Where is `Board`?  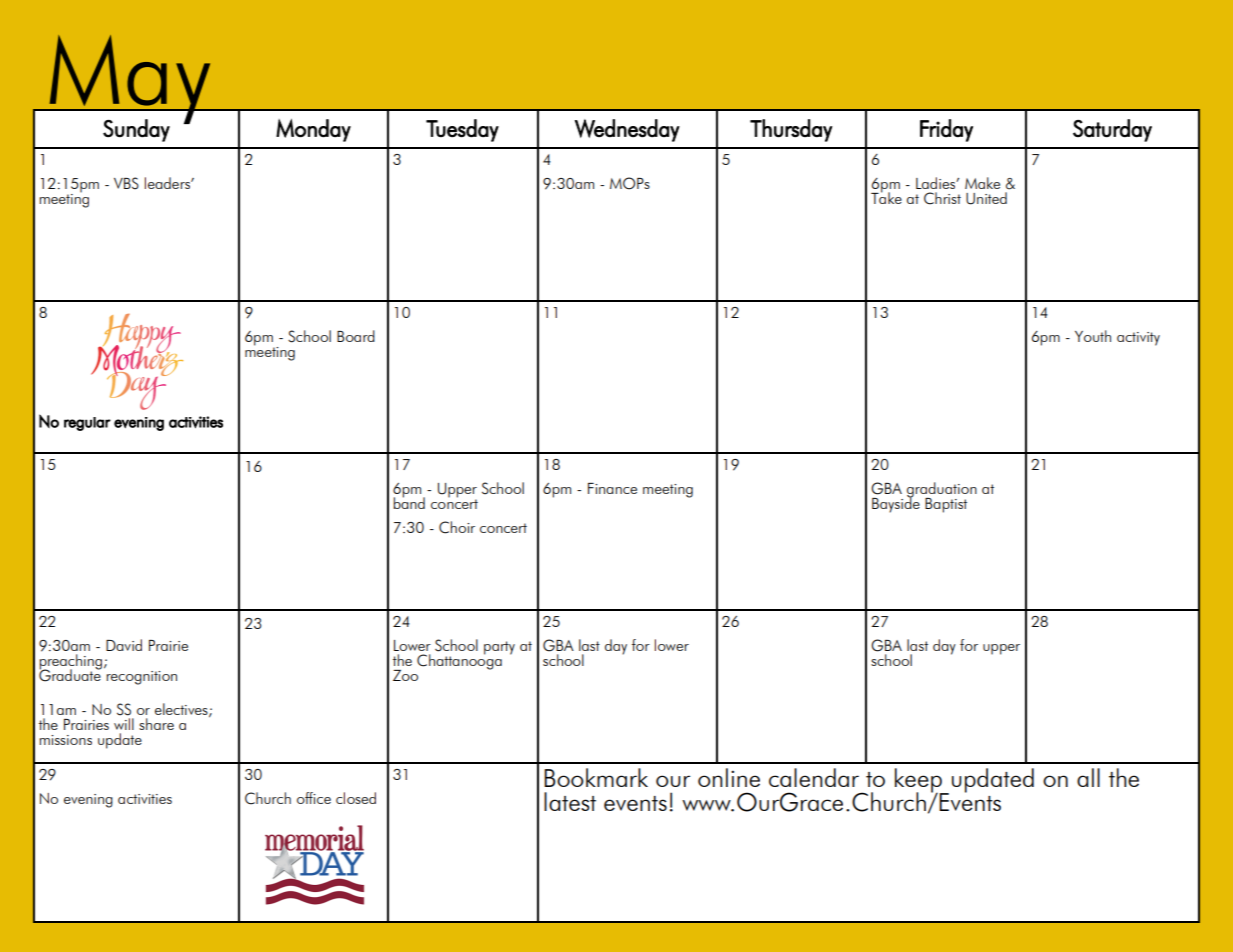
Board is located at coordinates (356, 336).
